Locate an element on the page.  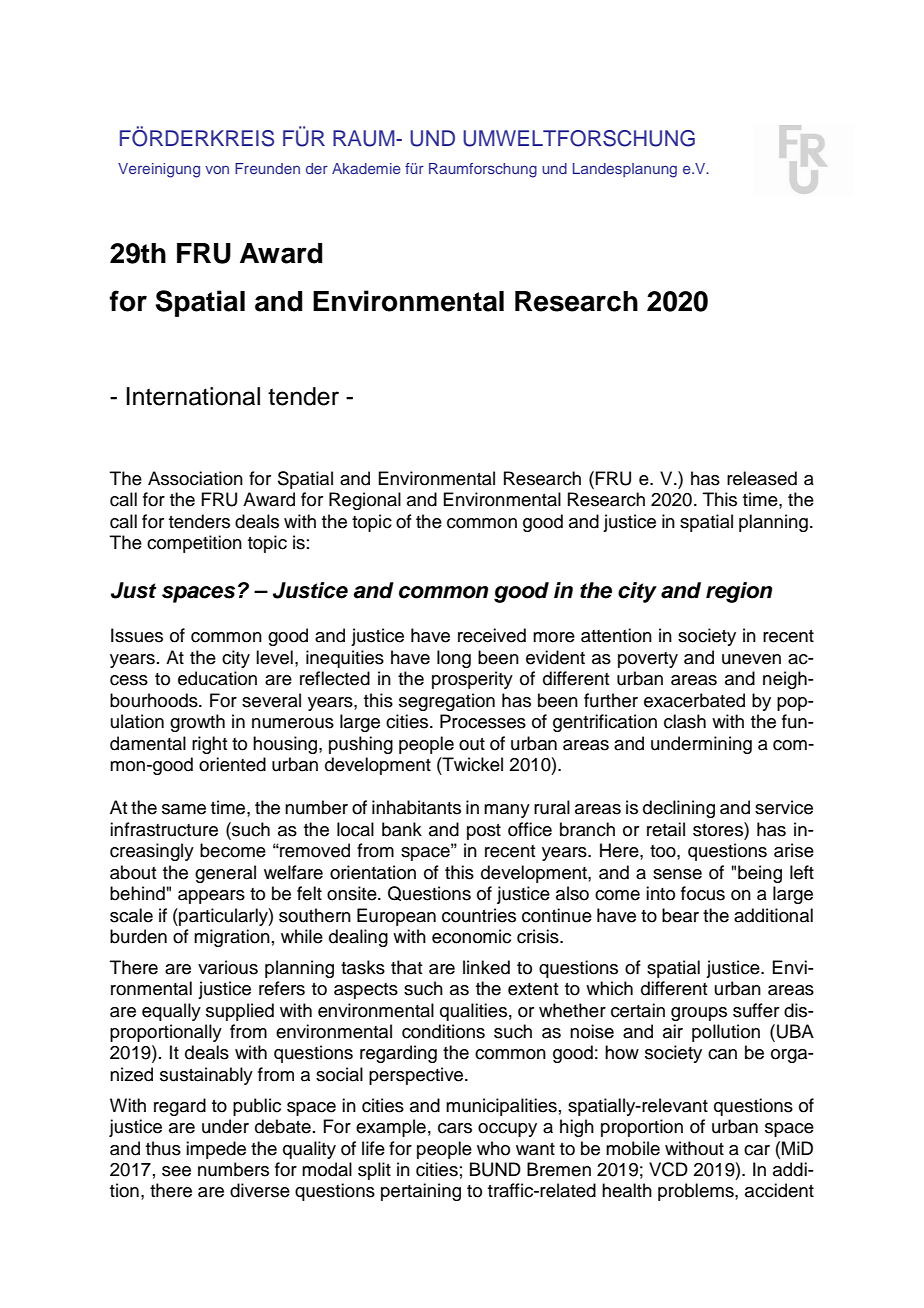
uneven is located at coordinates (751, 659).
